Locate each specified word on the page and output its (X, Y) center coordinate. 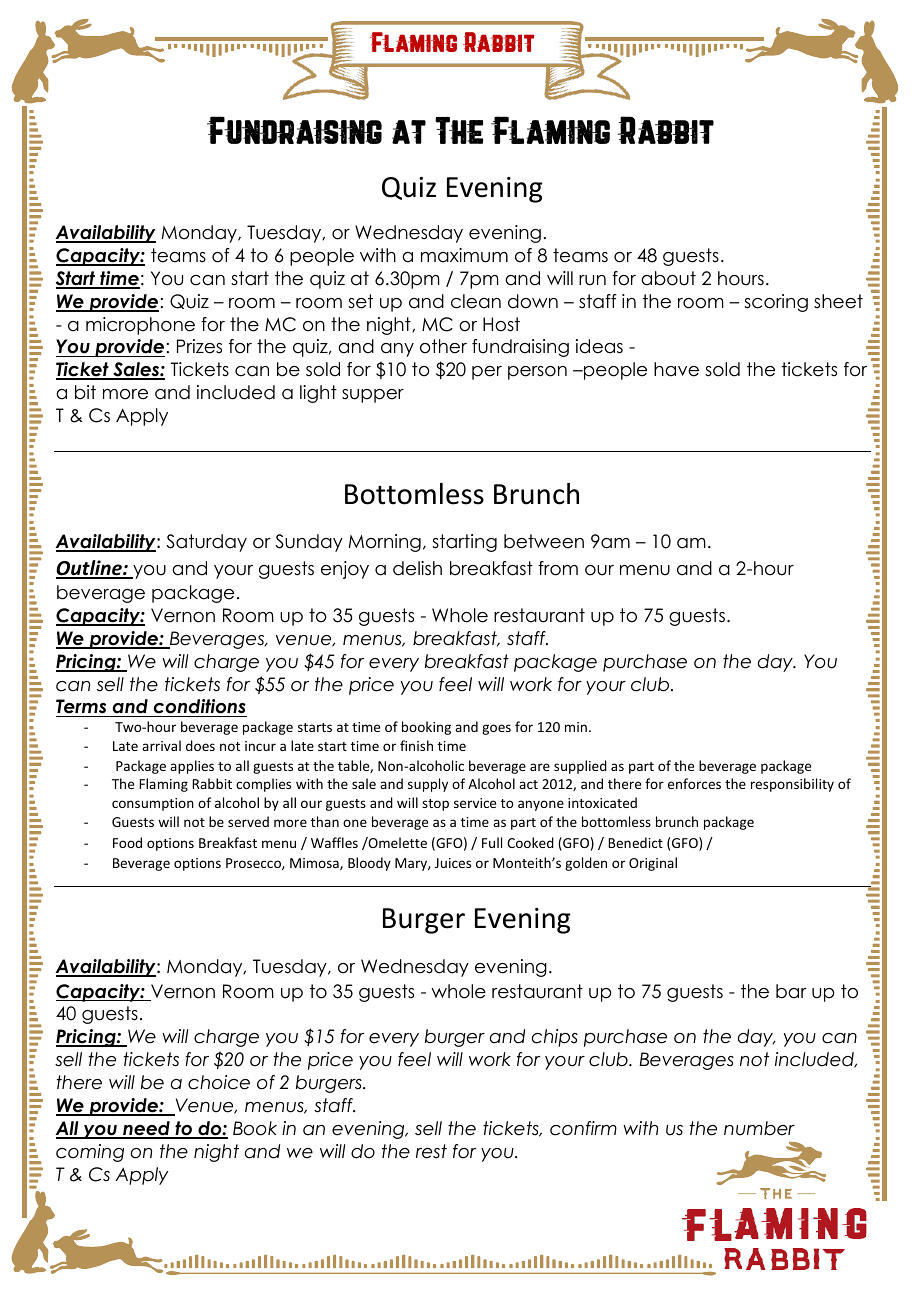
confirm (583, 1128)
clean (476, 301)
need (146, 1129)
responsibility (792, 785)
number (759, 1128)
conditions (199, 708)
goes (496, 729)
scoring (776, 303)
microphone (140, 326)
